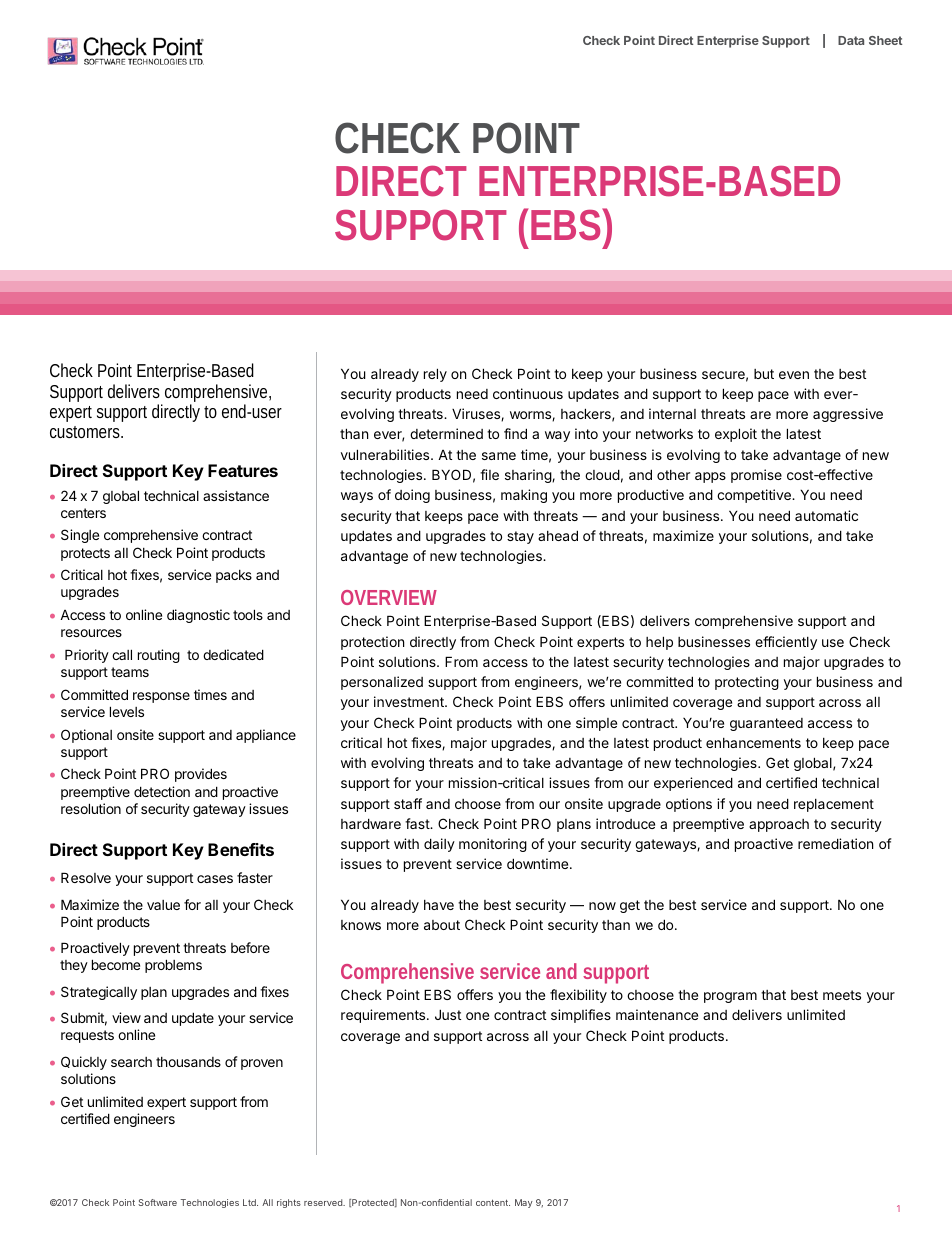 This screenshot has height=1233, width=952. Describe the element at coordinates (786, 643) in the screenshot. I see `efficiently` at that location.
